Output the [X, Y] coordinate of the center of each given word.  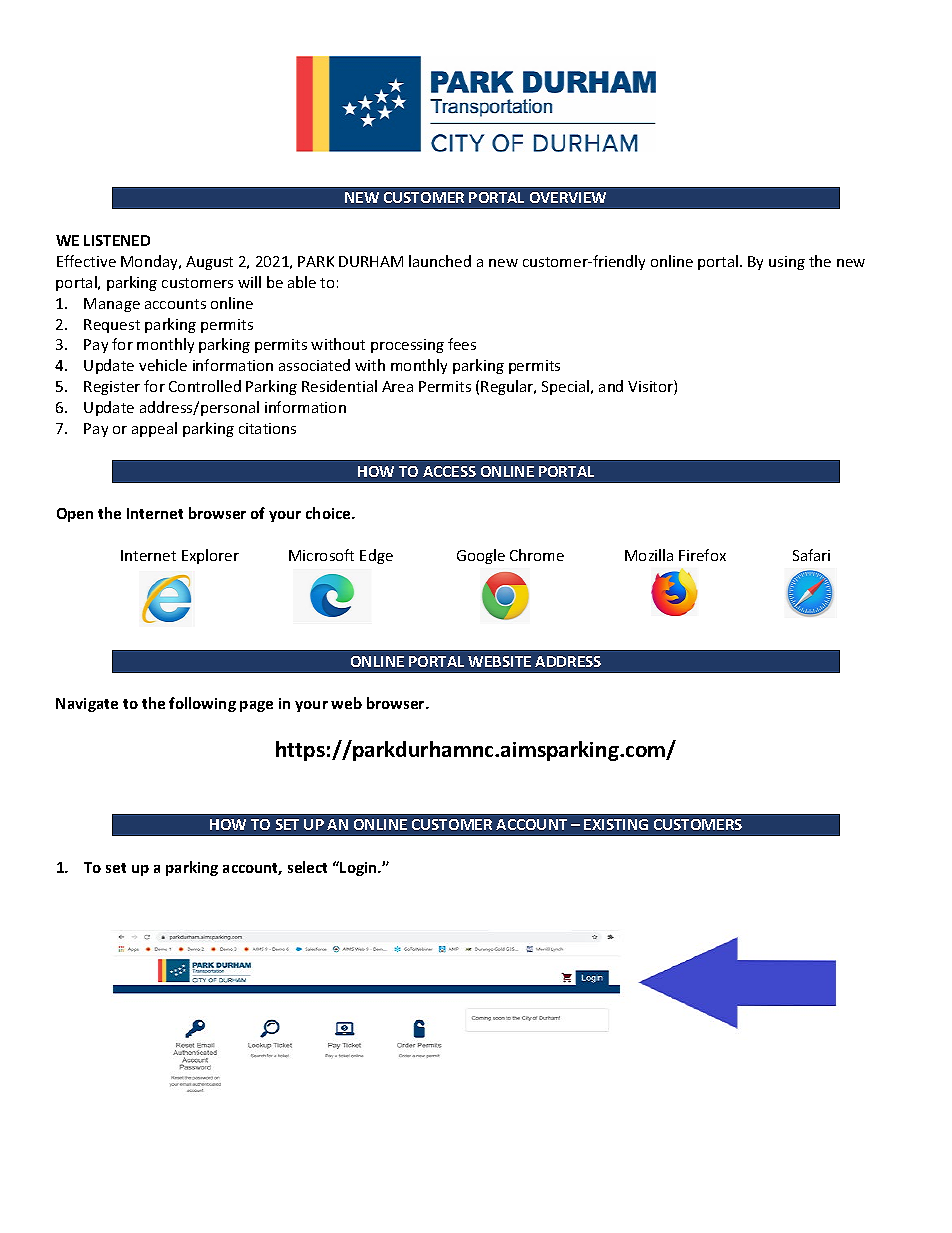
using [787, 263]
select [307, 867]
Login [359, 869]
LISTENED [117, 240]
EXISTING [616, 824]
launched [440, 261]
